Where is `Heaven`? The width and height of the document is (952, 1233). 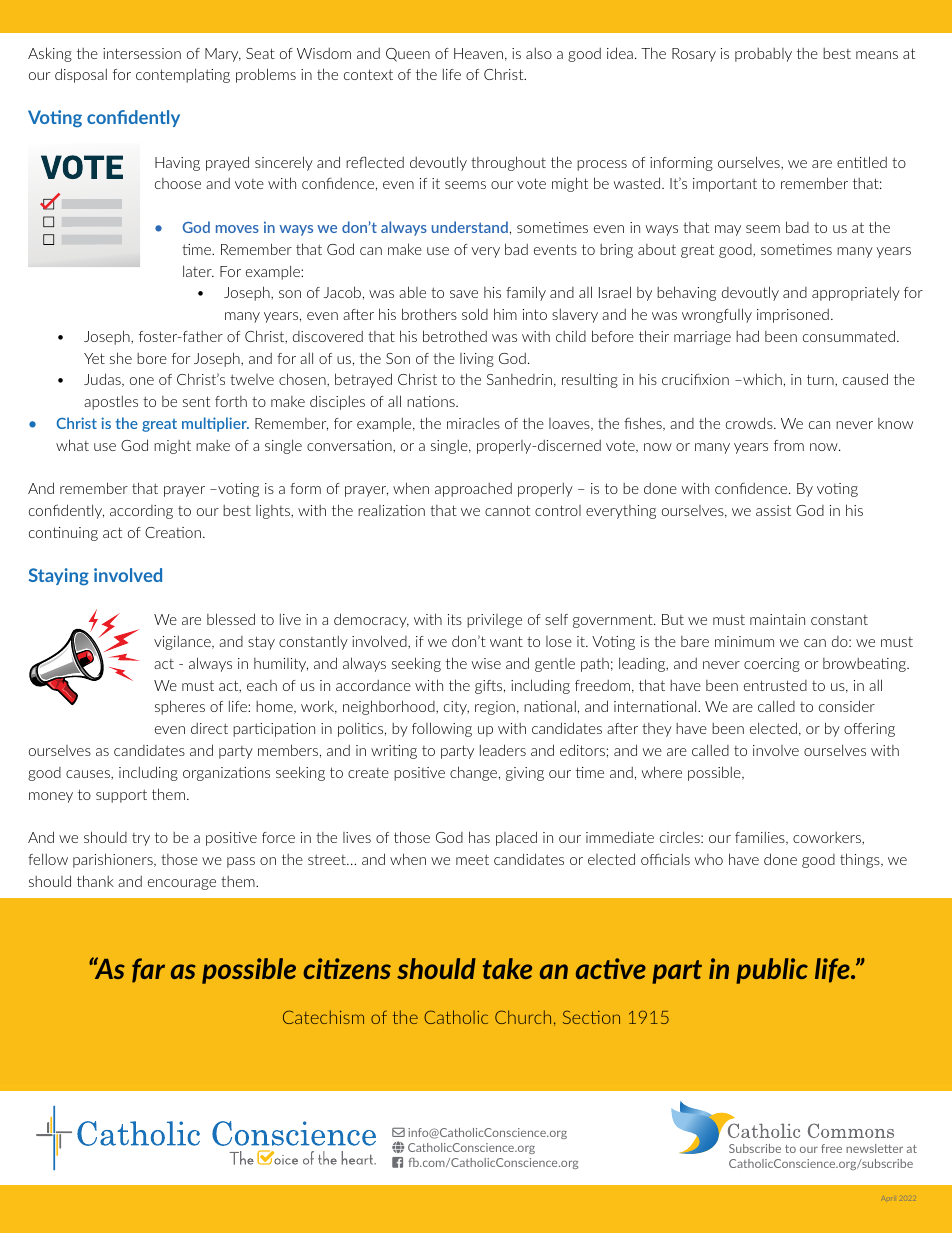
Heaven is located at coordinates (478, 53).
